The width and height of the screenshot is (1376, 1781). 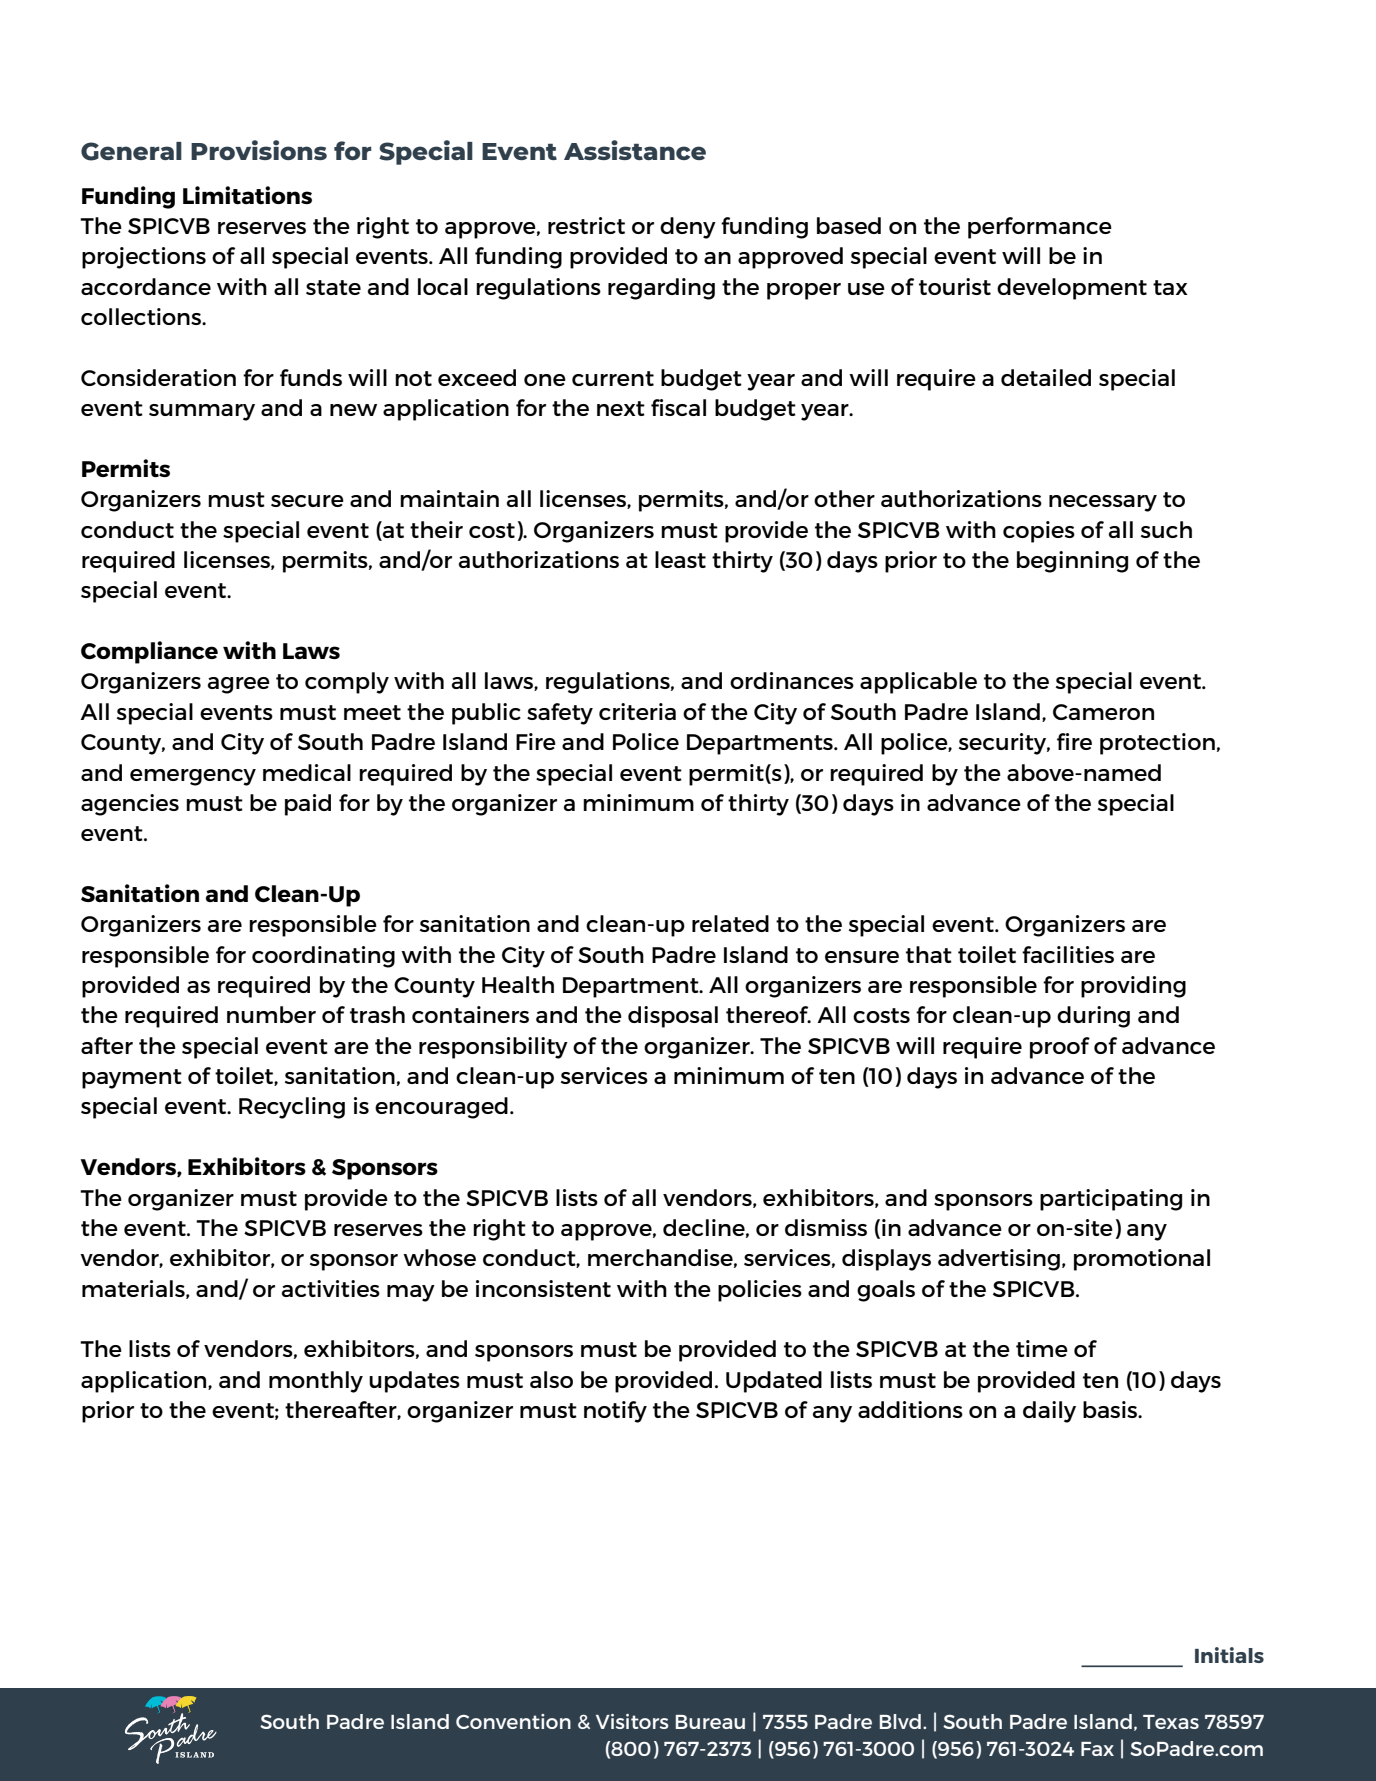 What do you see at coordinates (513, 1721) in the screenshot?
I see `Convention` at bounding box center [513, 1721].
